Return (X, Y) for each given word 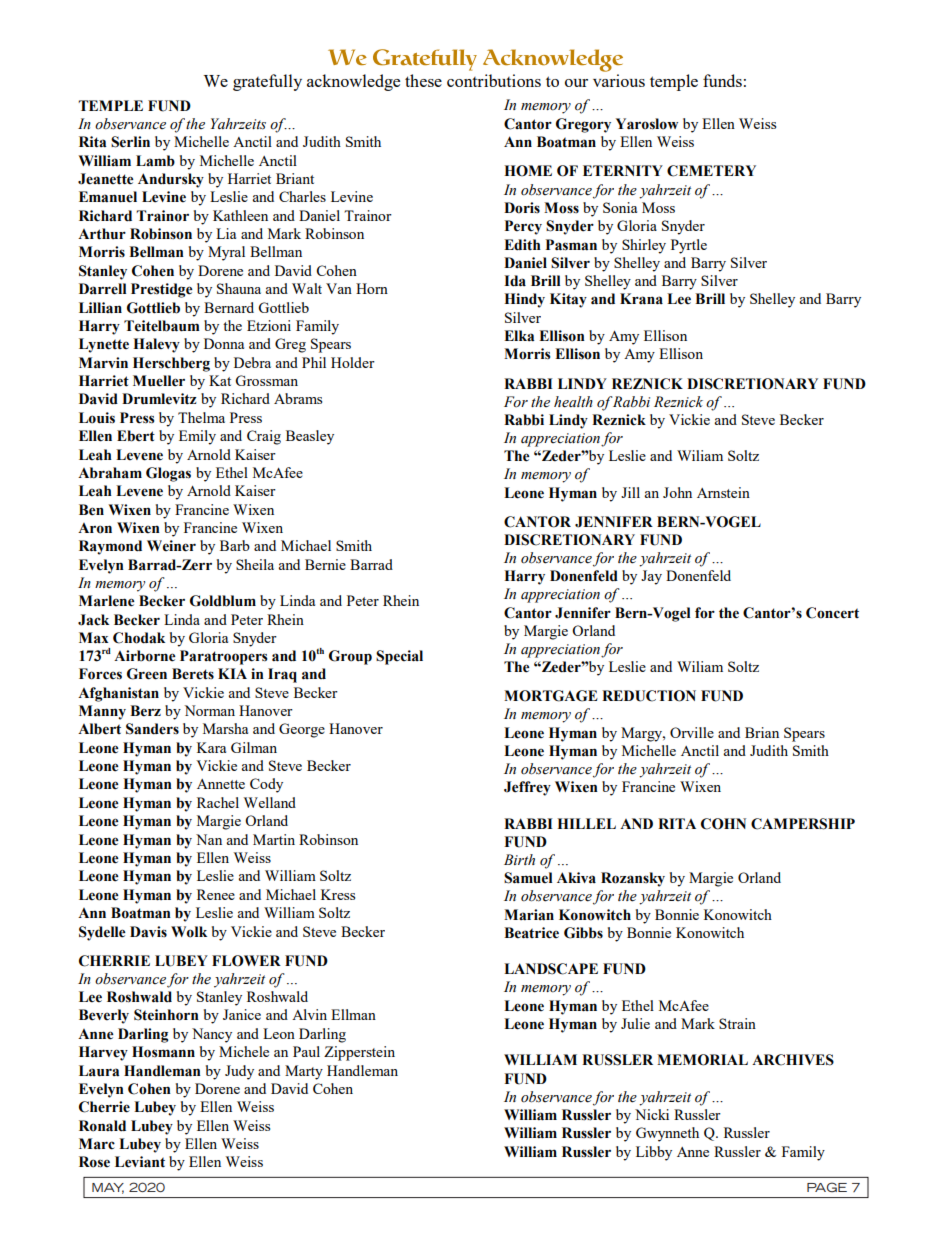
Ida (515, 281)
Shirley (644, 246)
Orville (692, 732)
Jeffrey (527, 788)
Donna (224, 343)
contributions (494, 80)
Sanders (152, 729)
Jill (630, 492)
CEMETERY (711, 171)
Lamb (155, 161)
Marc (97, 1144)
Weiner (171, 546)
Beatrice (531, 933)
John (677, 492)
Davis (148, 932)
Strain (737, 1023)
